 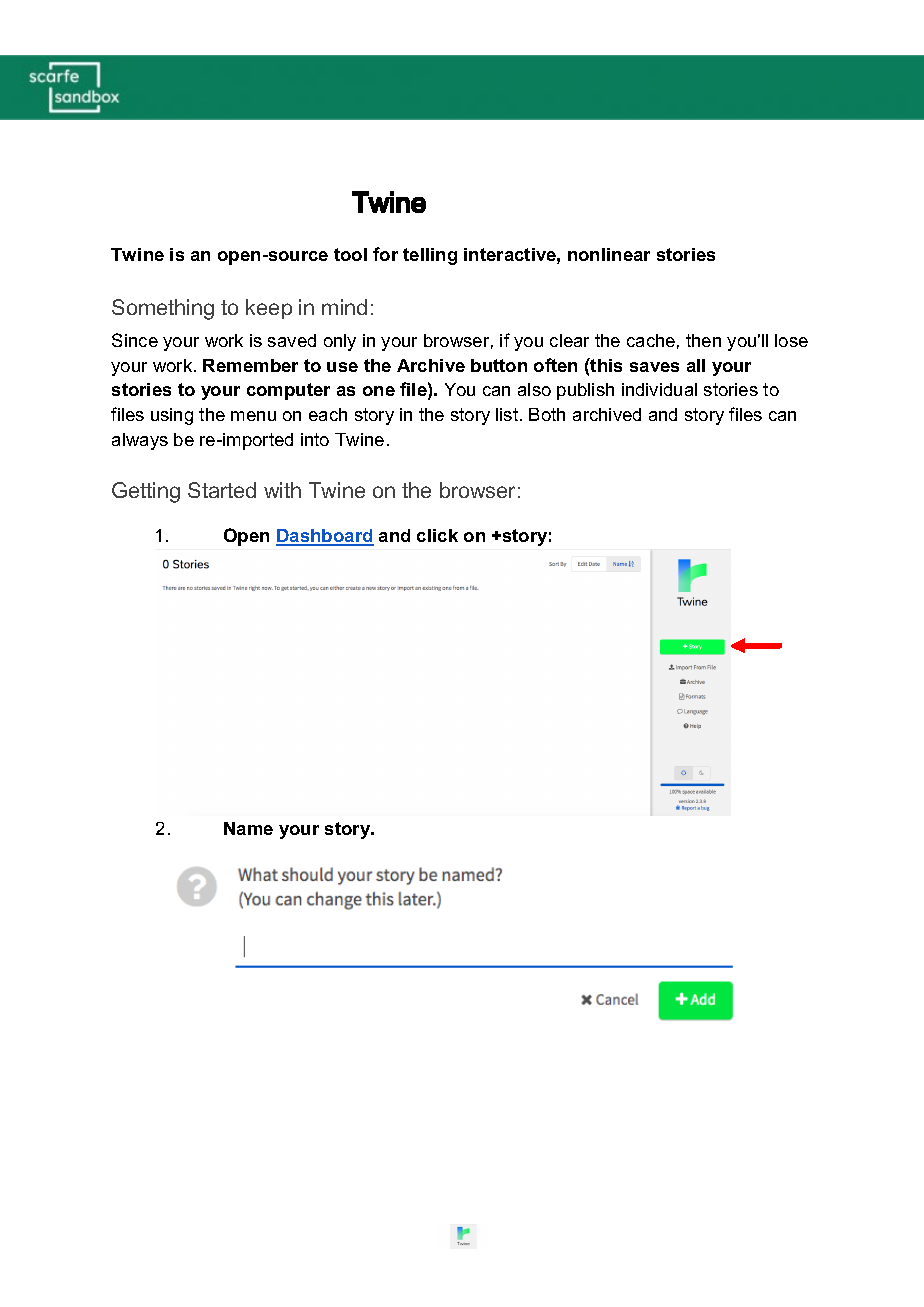 What do you see at coordinates (609, 254) in the screenshot?
I see `nonlinear` at bounding box center [609, 254].
